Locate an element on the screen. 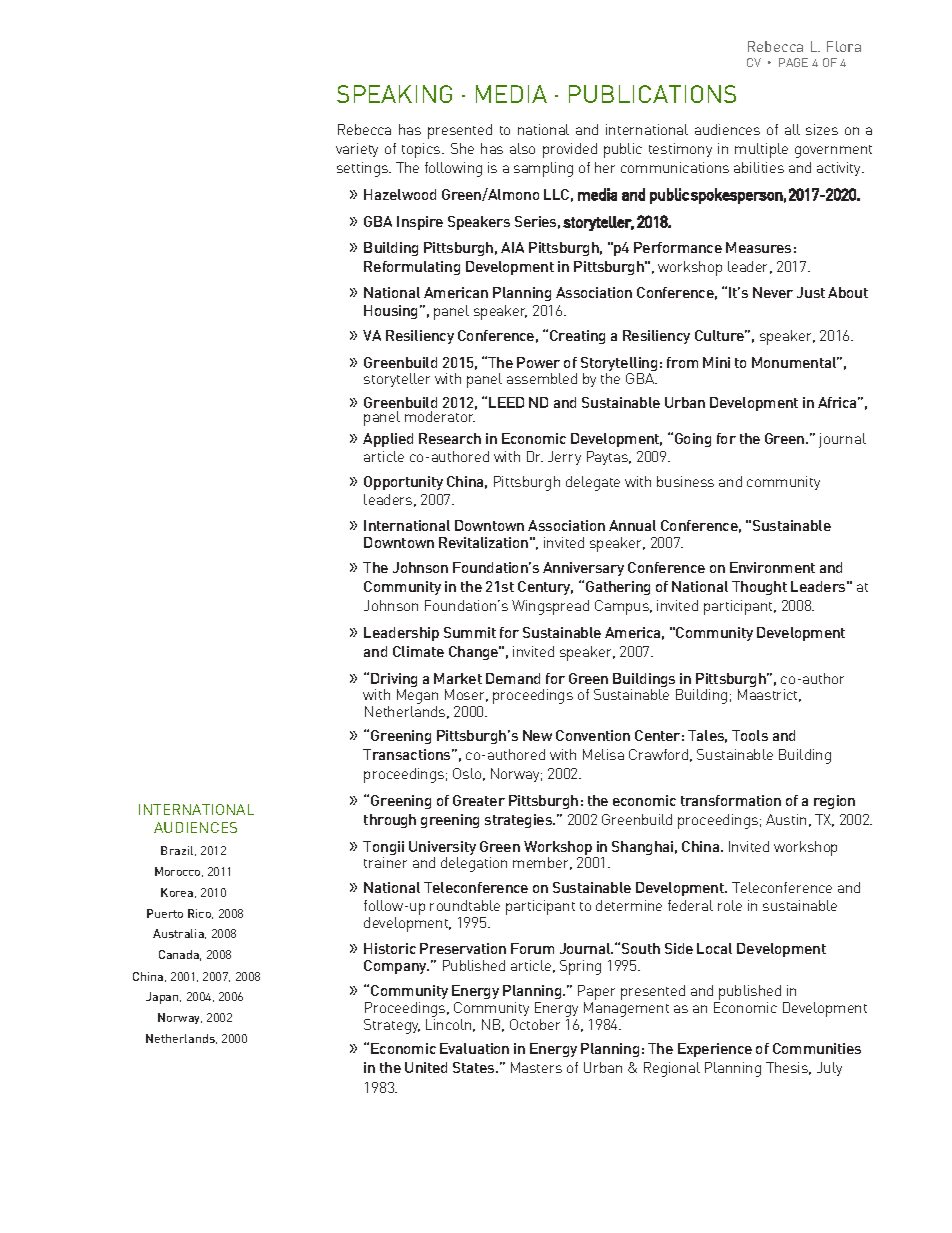 This screenshot has height=1233, width=952. also is located at coordinates (522, 148).
